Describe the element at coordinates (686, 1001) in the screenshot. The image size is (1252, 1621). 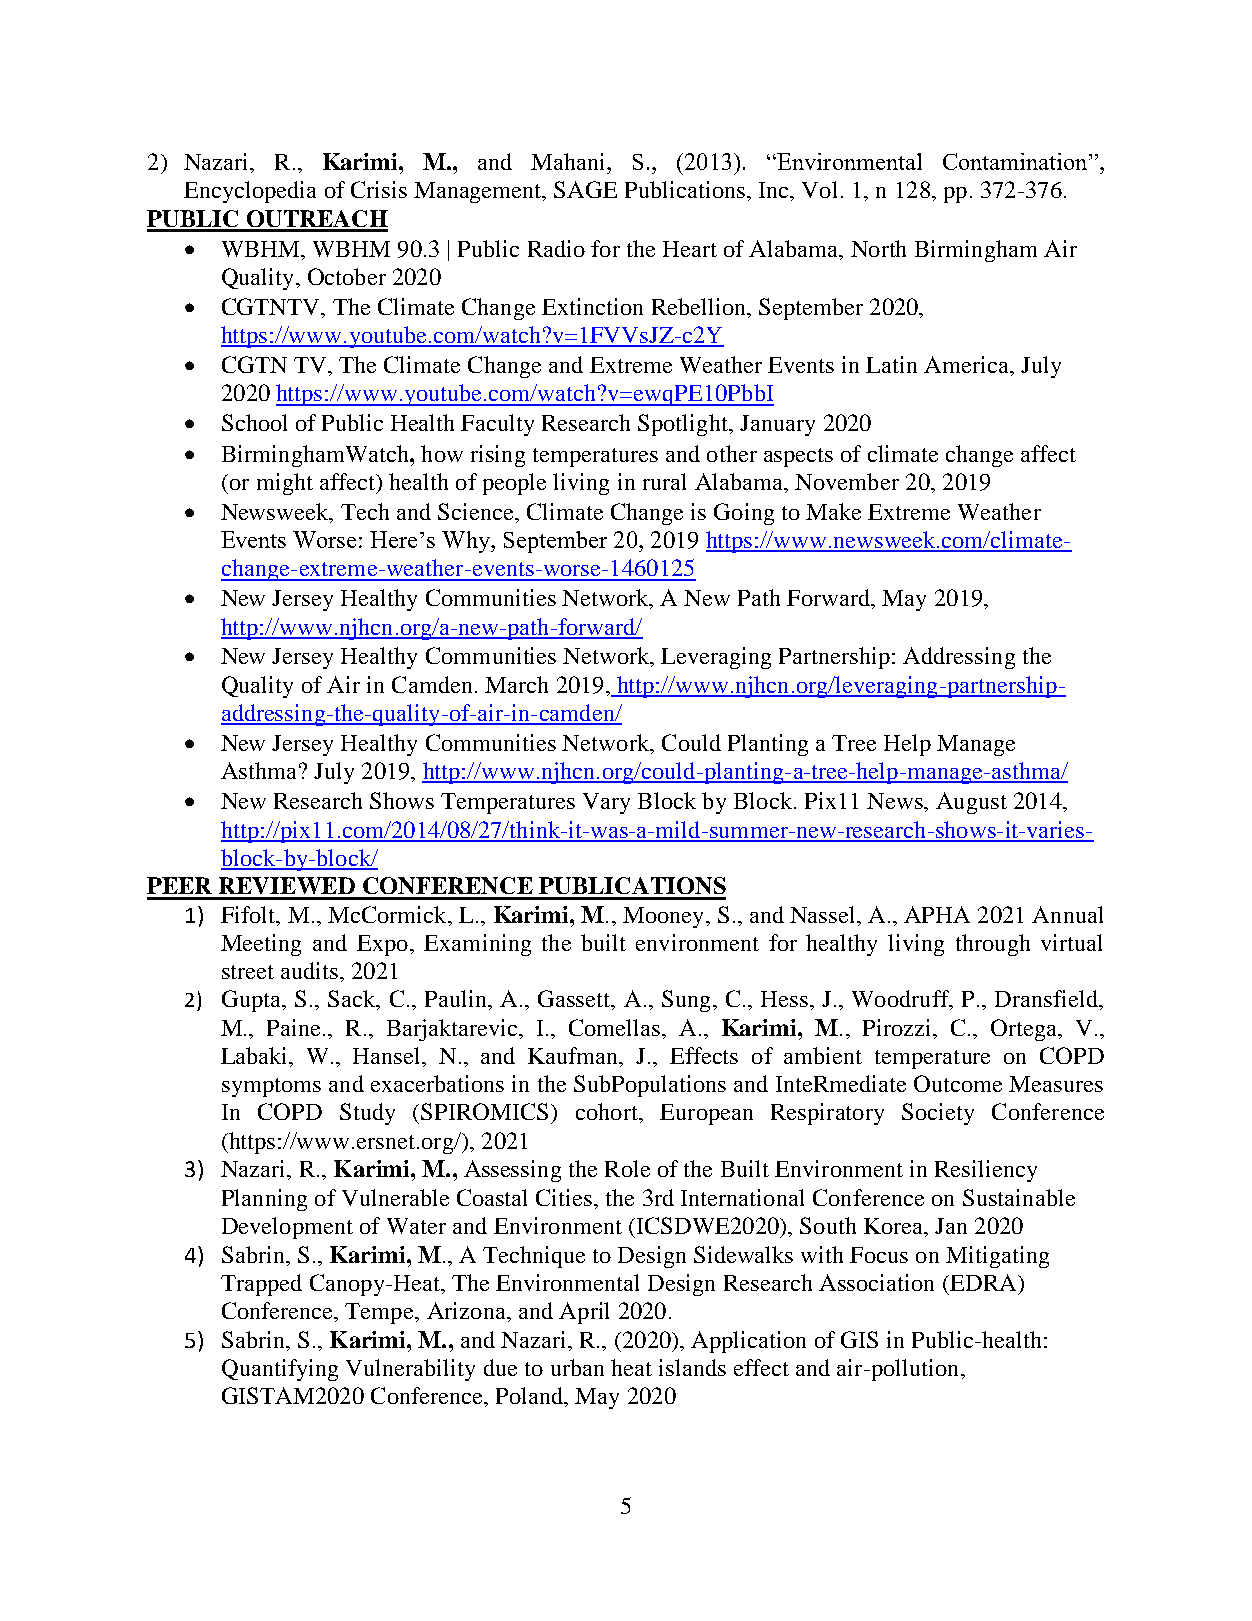
I see `Sung` at that location.
